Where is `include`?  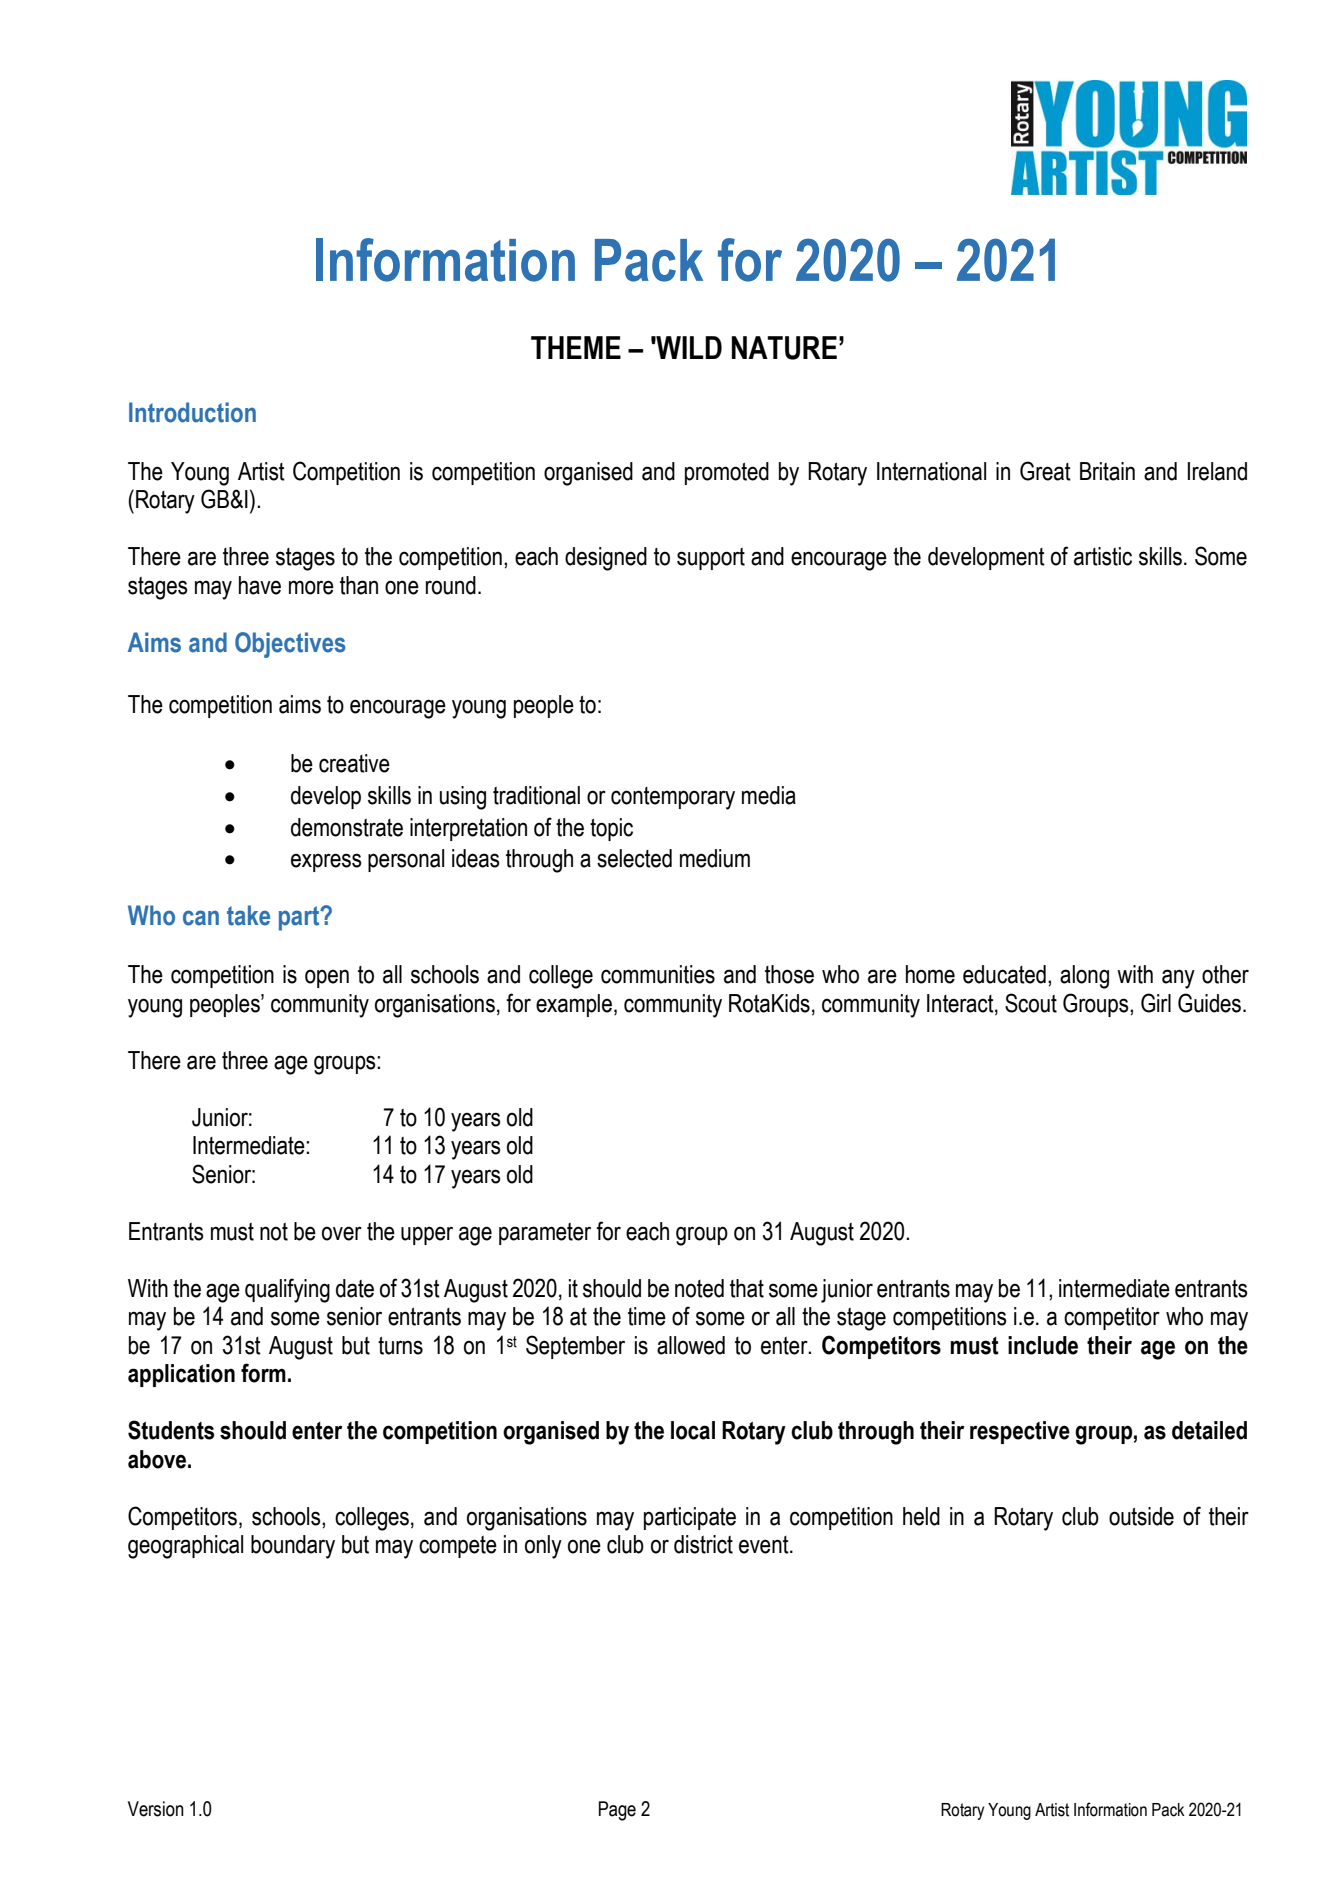 include is located at coordinates (1043, 1345).
